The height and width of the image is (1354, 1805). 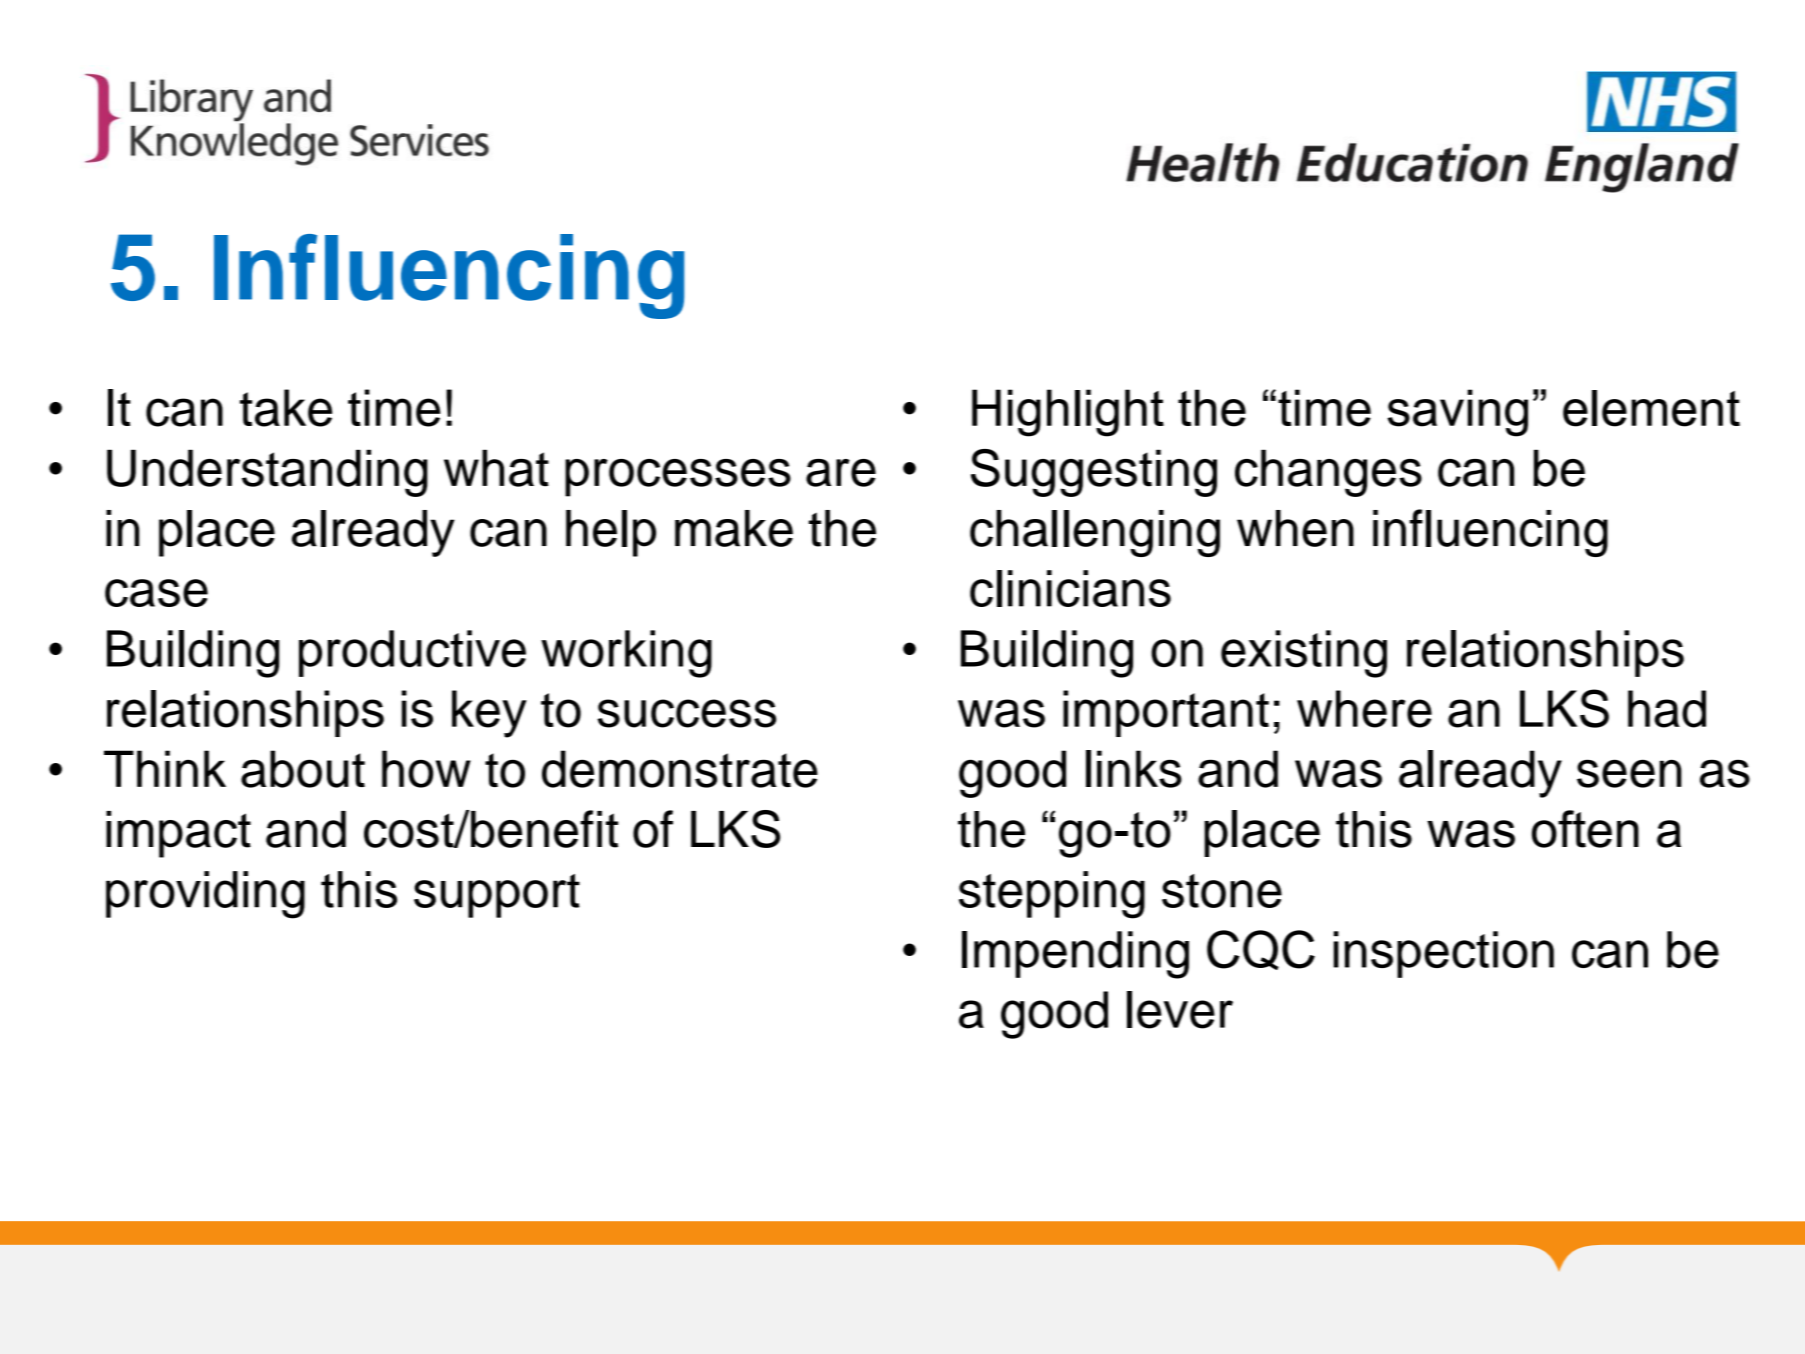 I want to click on success, so click(x=687, y=713).
